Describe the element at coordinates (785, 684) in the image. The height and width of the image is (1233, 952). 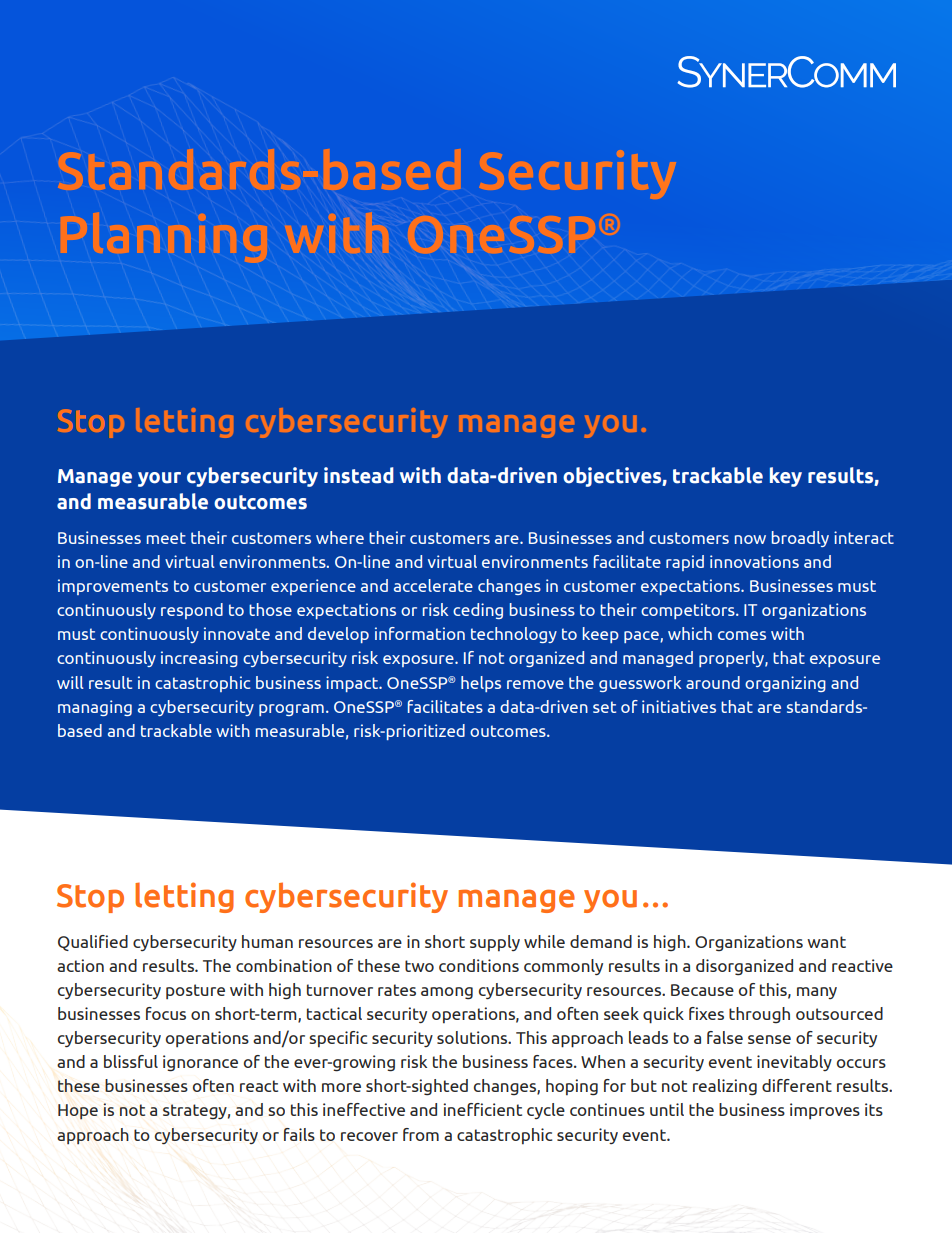
I see `organizing` at that location.
